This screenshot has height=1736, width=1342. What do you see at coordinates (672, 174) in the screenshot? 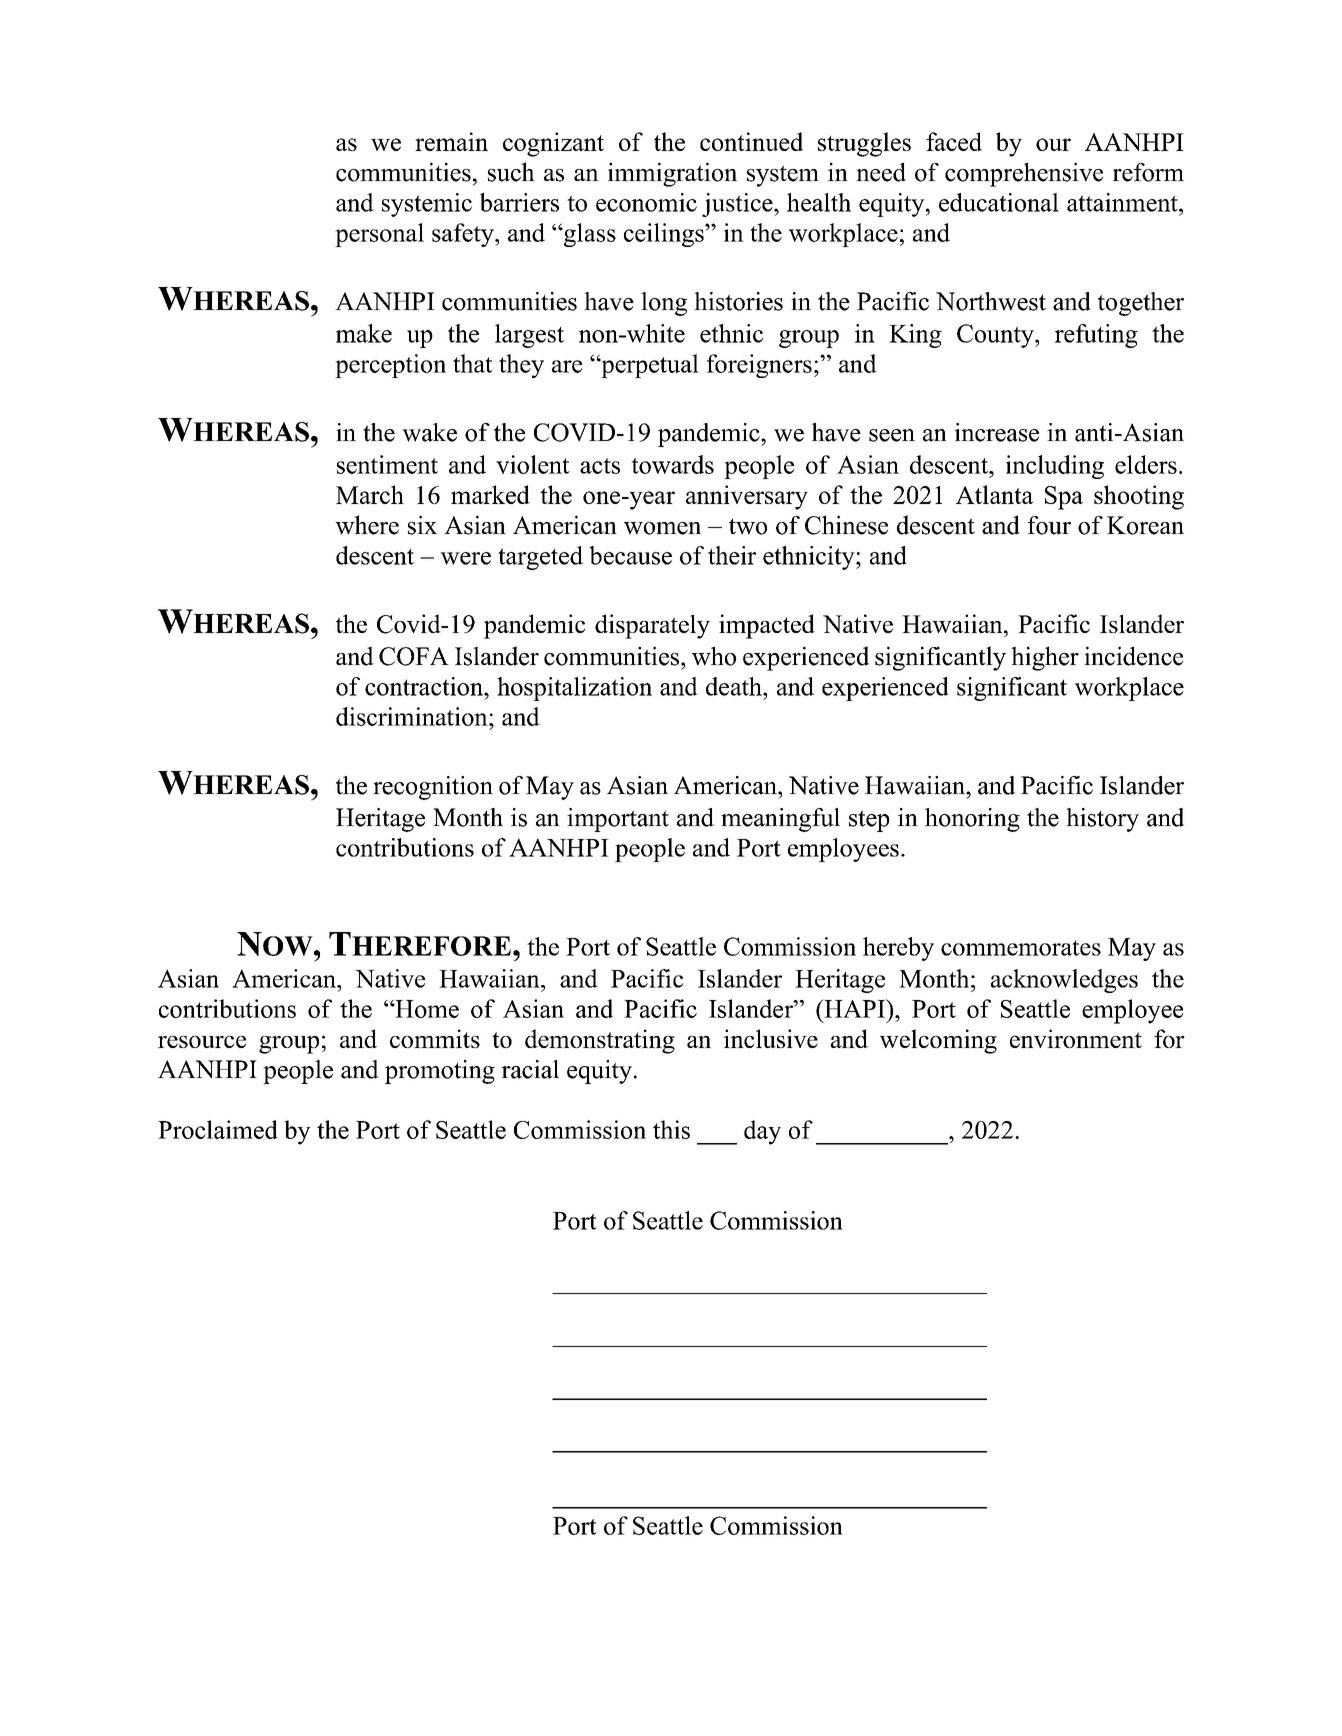
I see `immigration` at bounding box center [672, 174].
